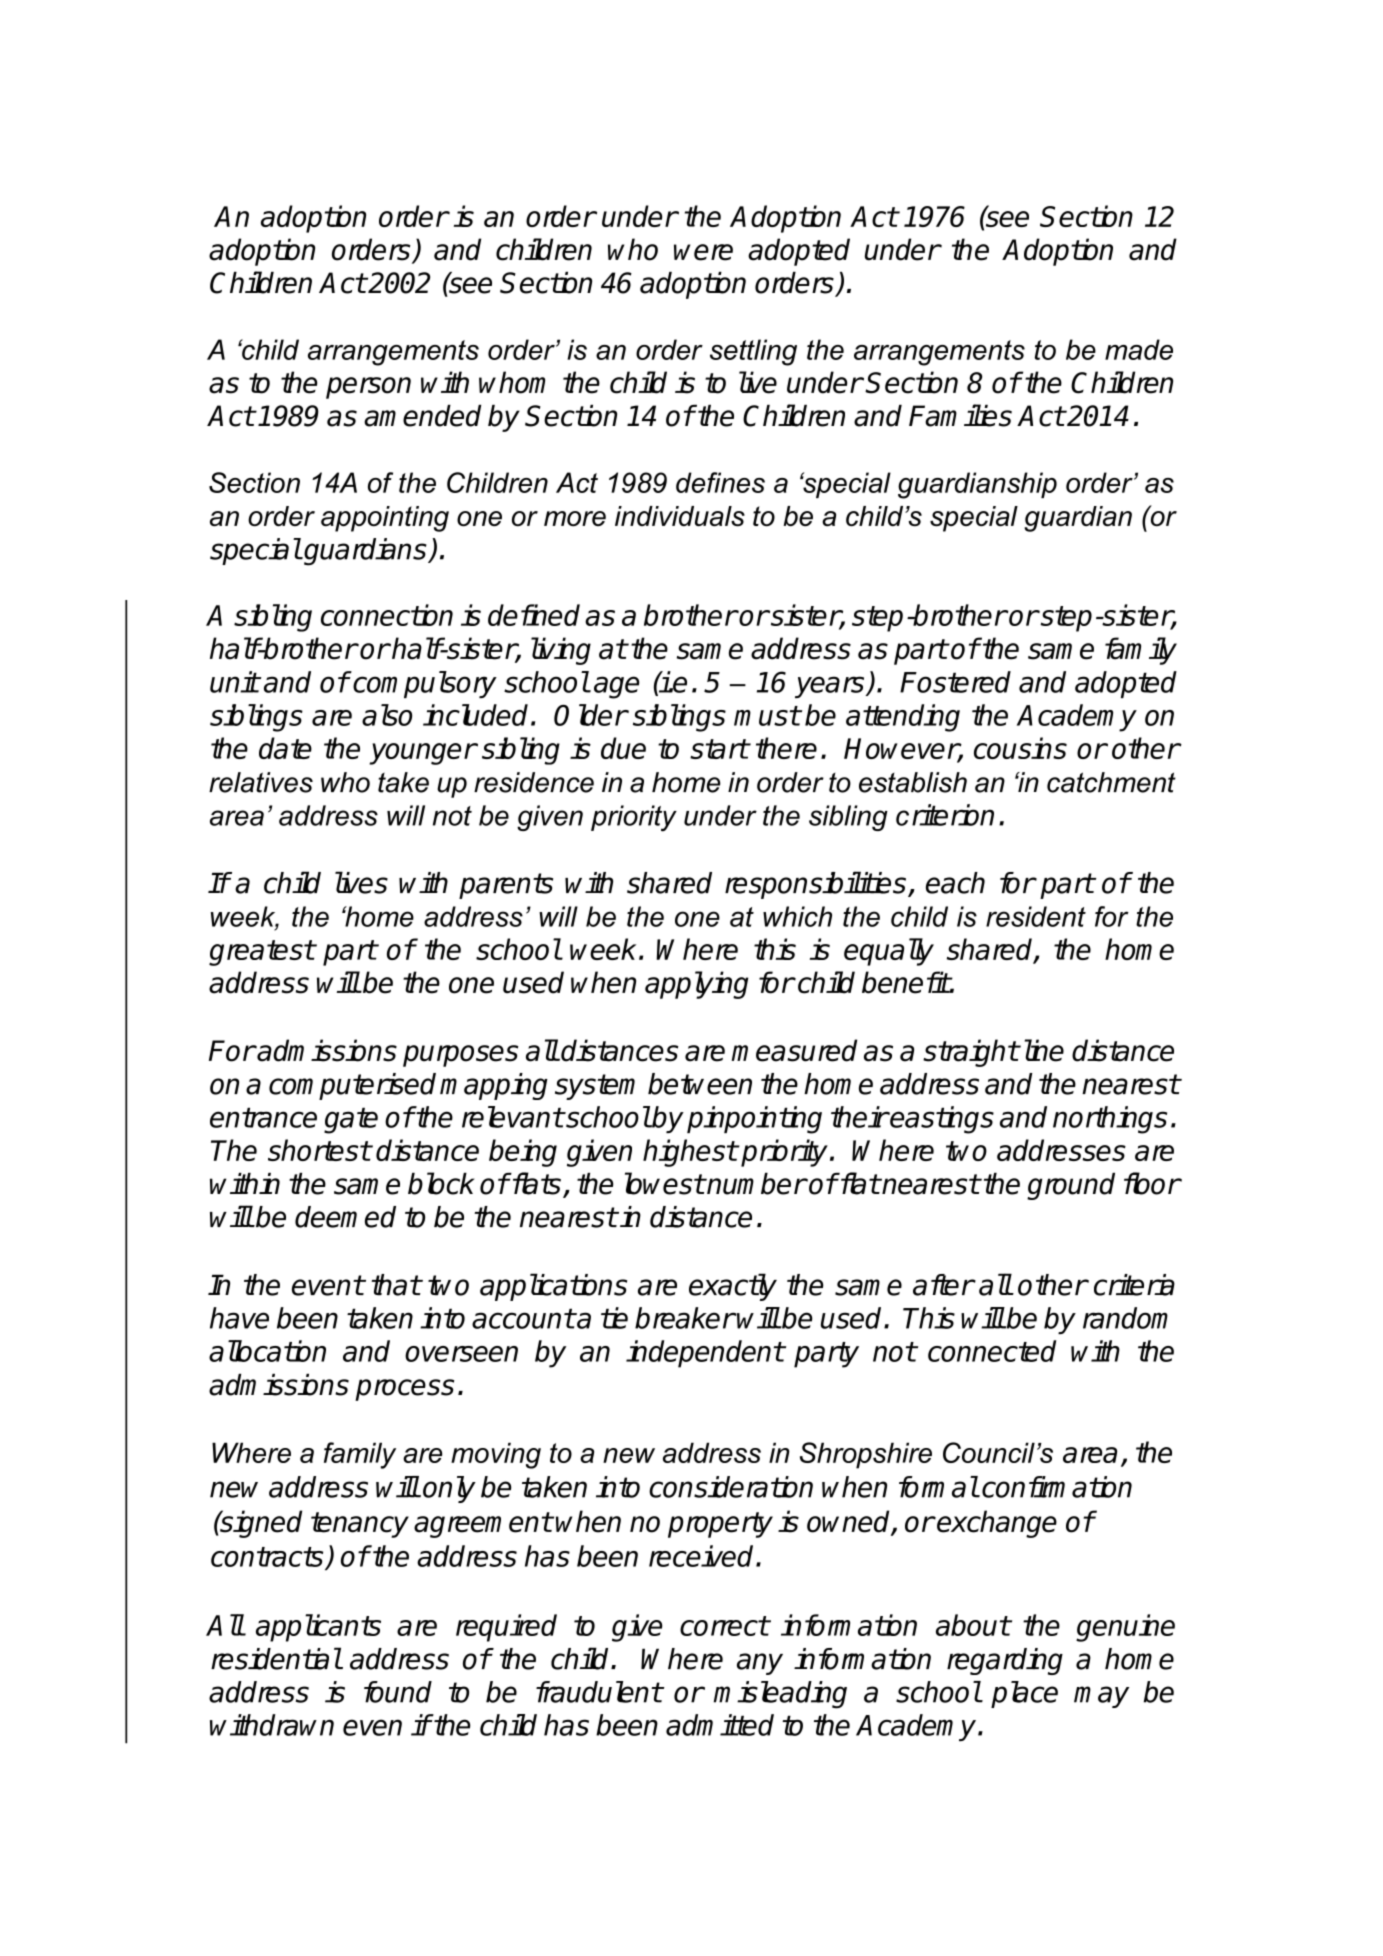 The height and width of the image is (1956, 1383). I want to click on person, so click(368, 388).
